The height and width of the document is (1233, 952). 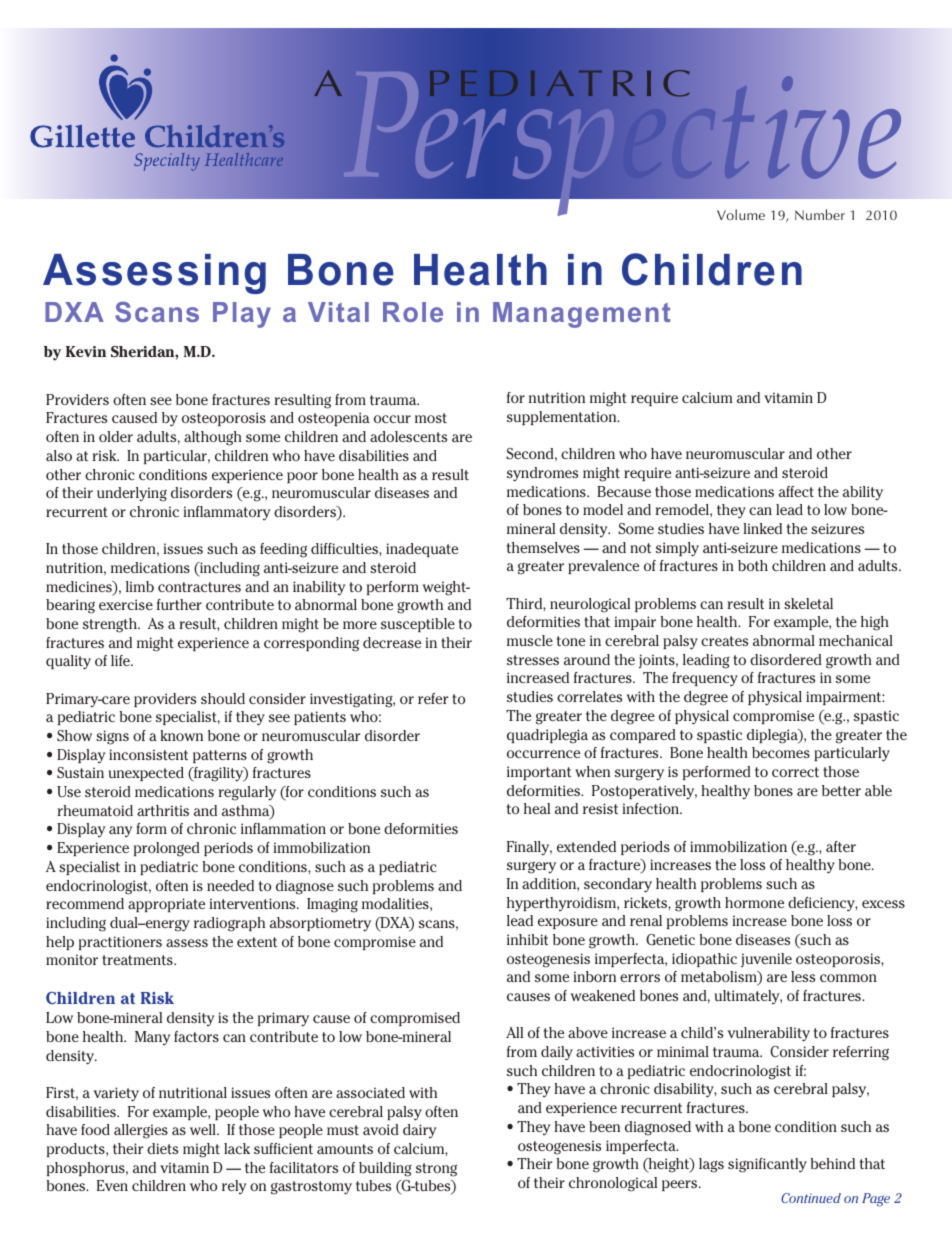 What do you see at coordinates (413, 312) in the document?
I see `Role` at bounding box center [413, 312].
